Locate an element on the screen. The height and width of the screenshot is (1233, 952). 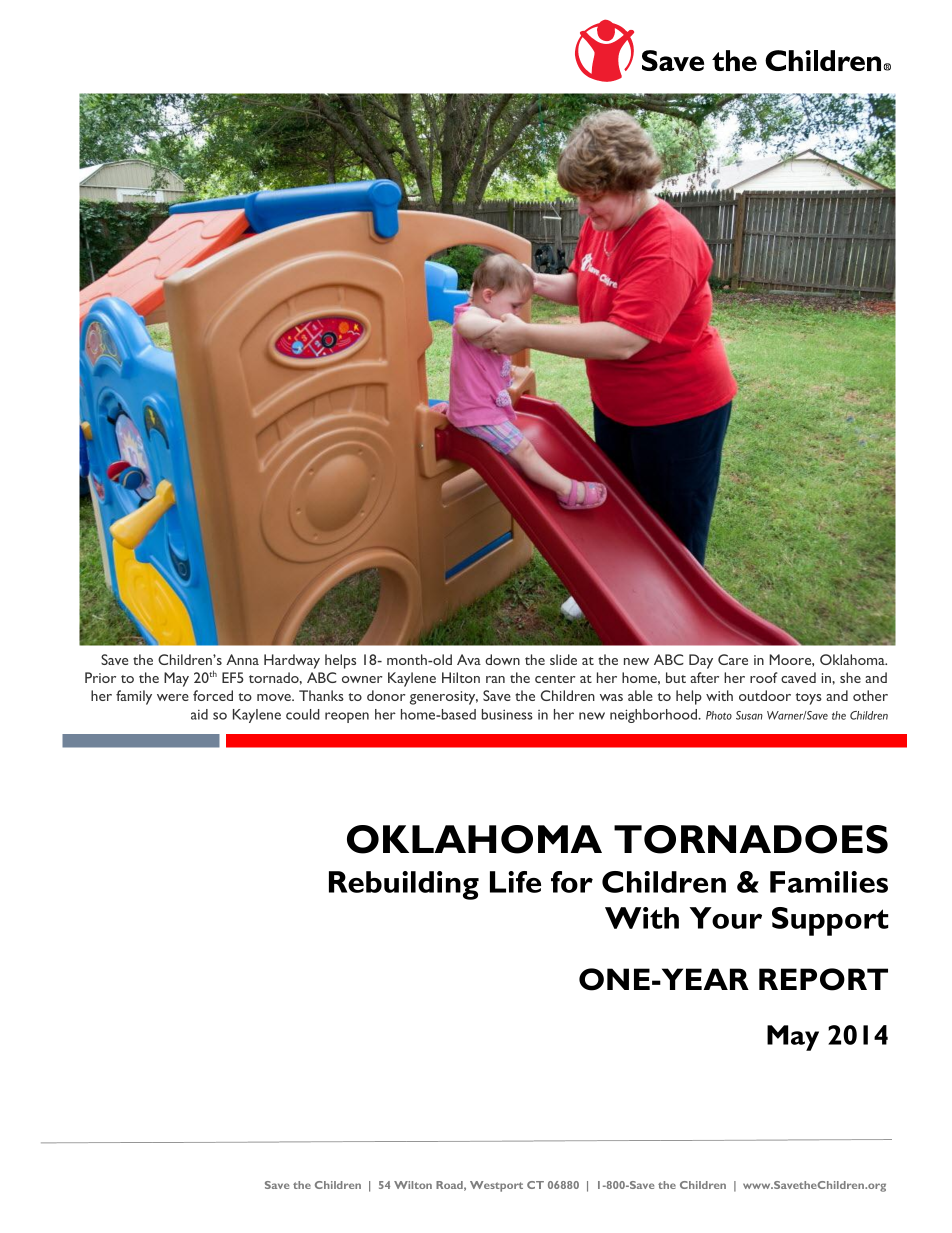
forced is located at coordinates (213, 695).
